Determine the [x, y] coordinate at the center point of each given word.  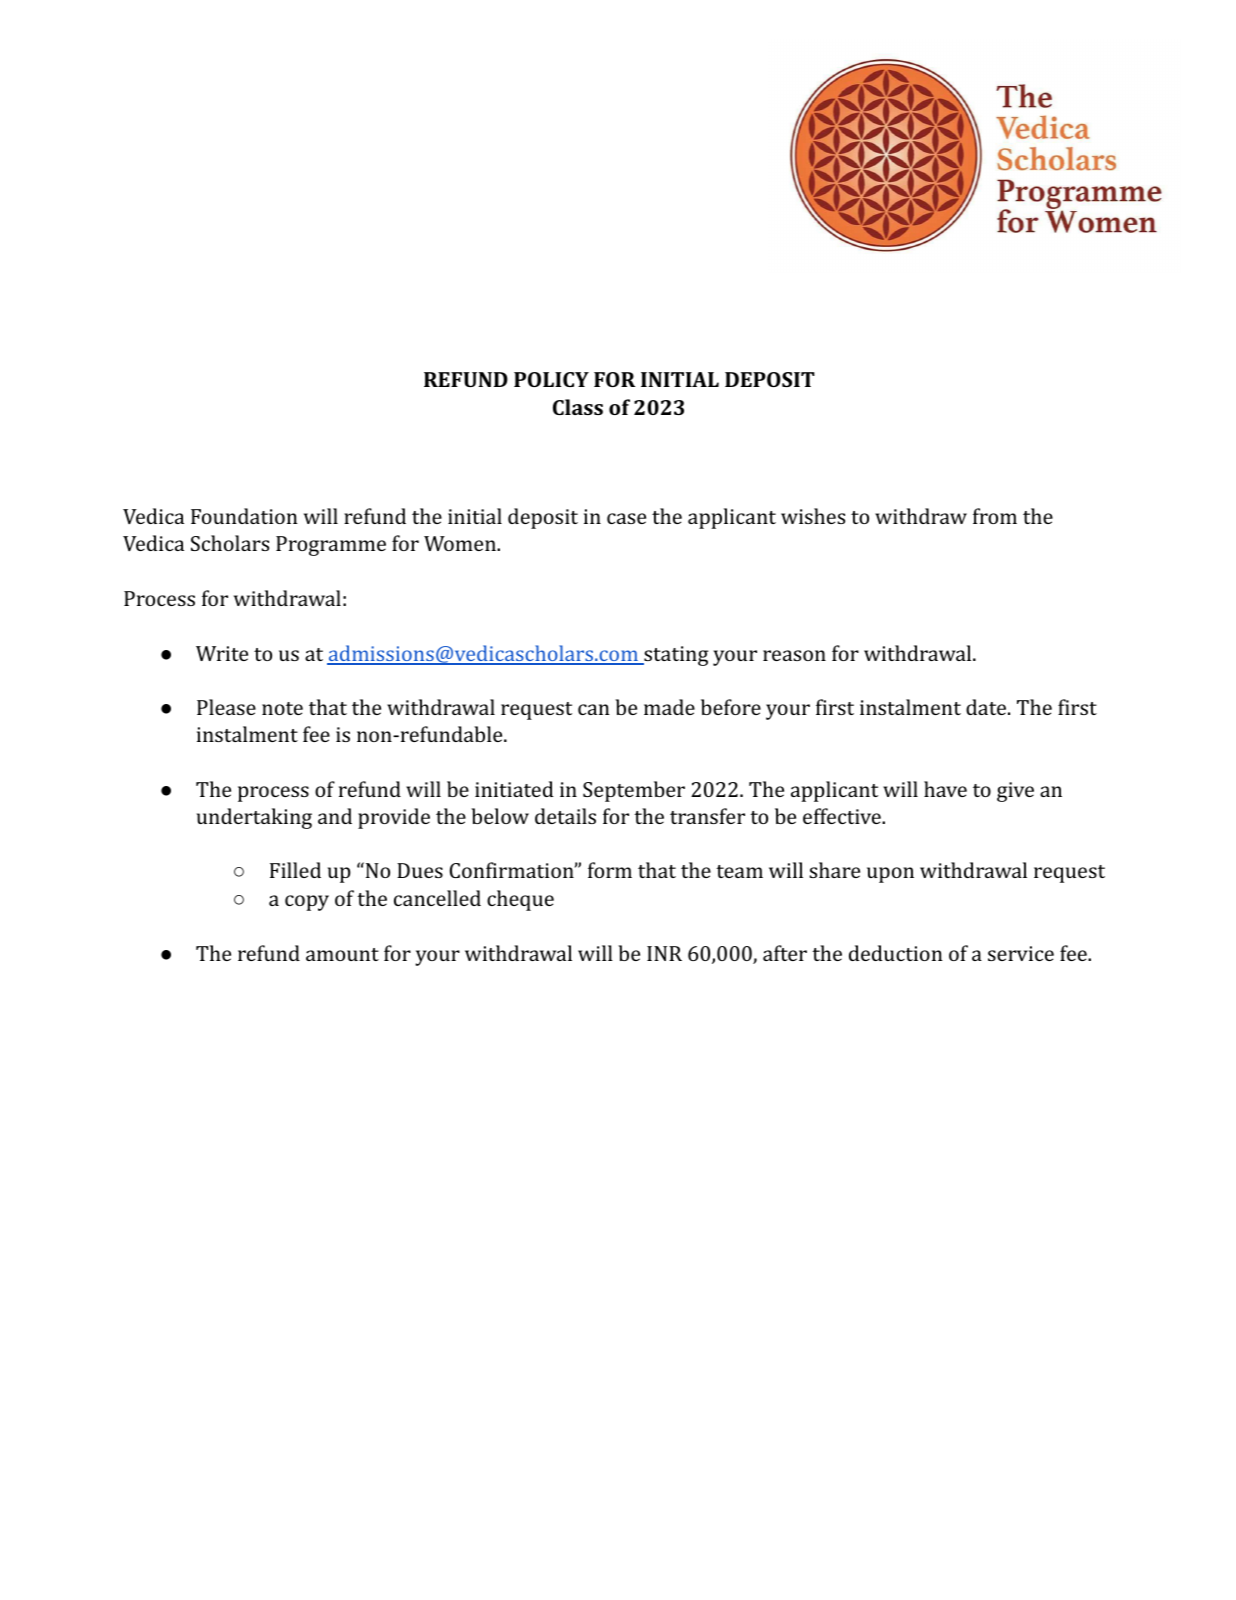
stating [675, 656]
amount [342, 954]
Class [578, 407]
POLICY [551, 379]
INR [664, 953]
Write [222, 653]
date [987, 707]
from [995, 516]
